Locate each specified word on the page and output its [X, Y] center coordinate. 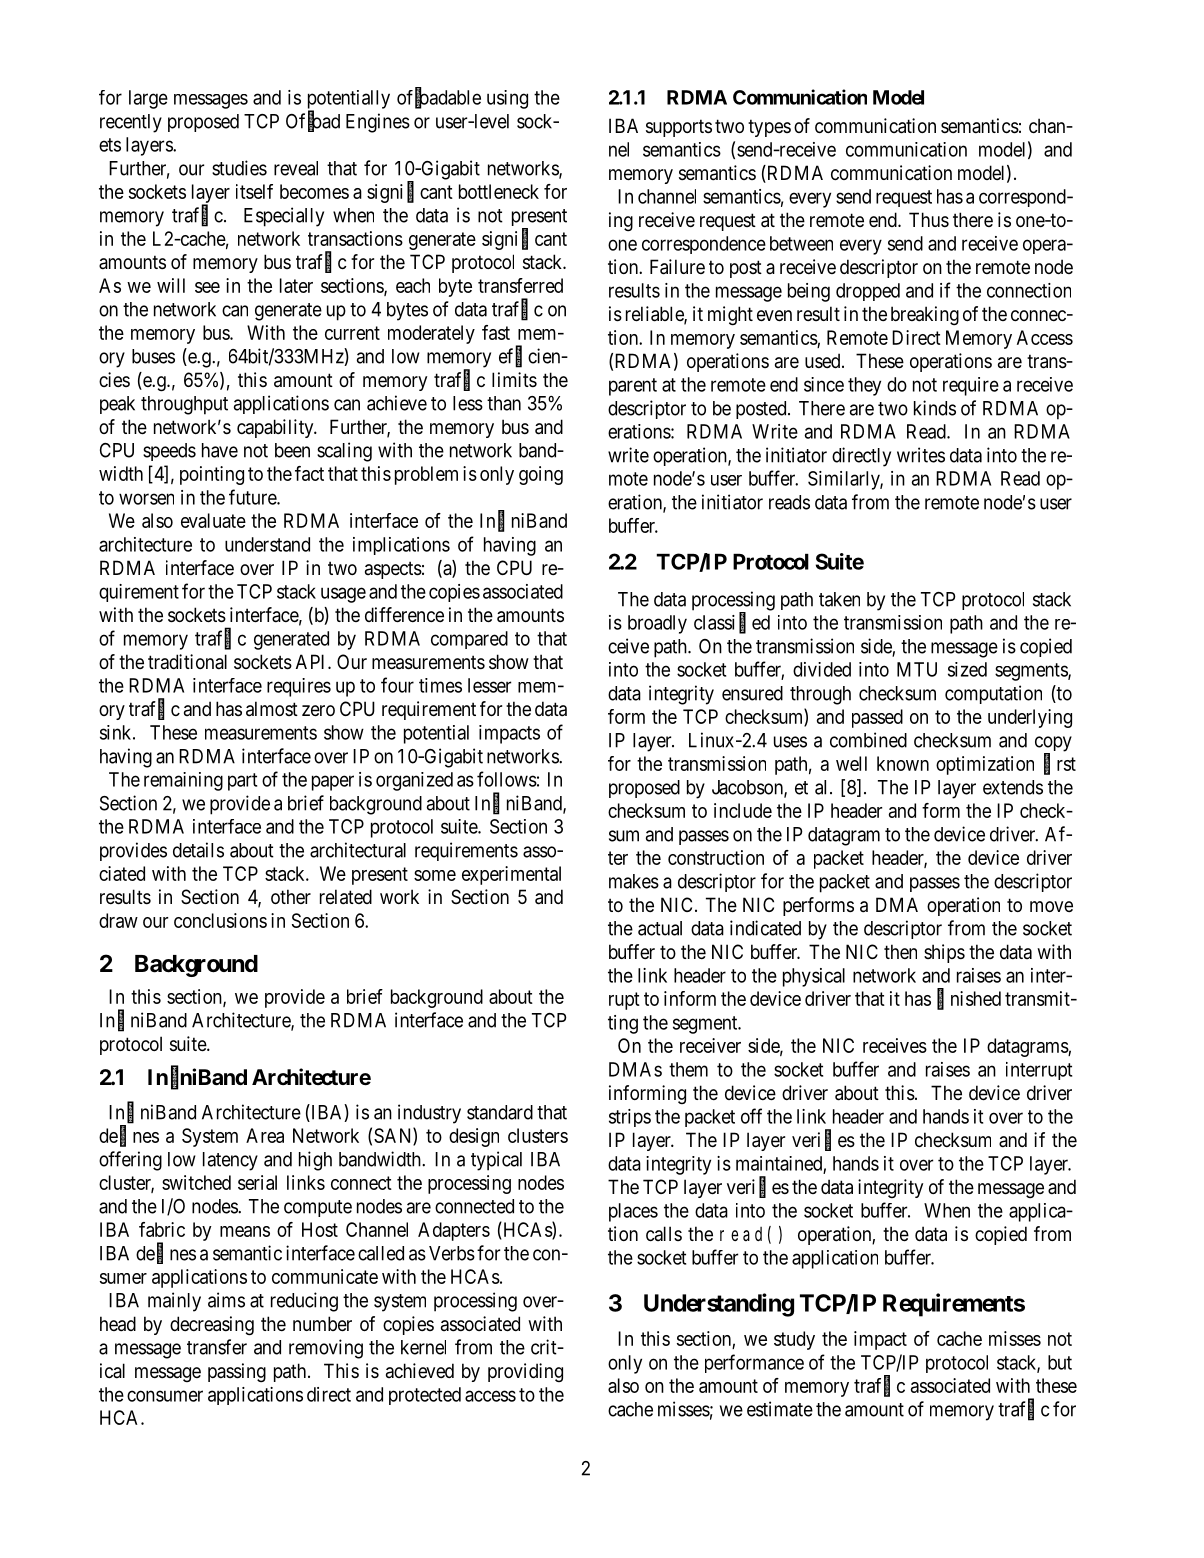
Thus [929, 219]
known [903, 763]
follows [507, 779]
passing [237, 1372]
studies [239, 168]
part [242, 782]
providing [525, 1372]
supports [679, 128]
